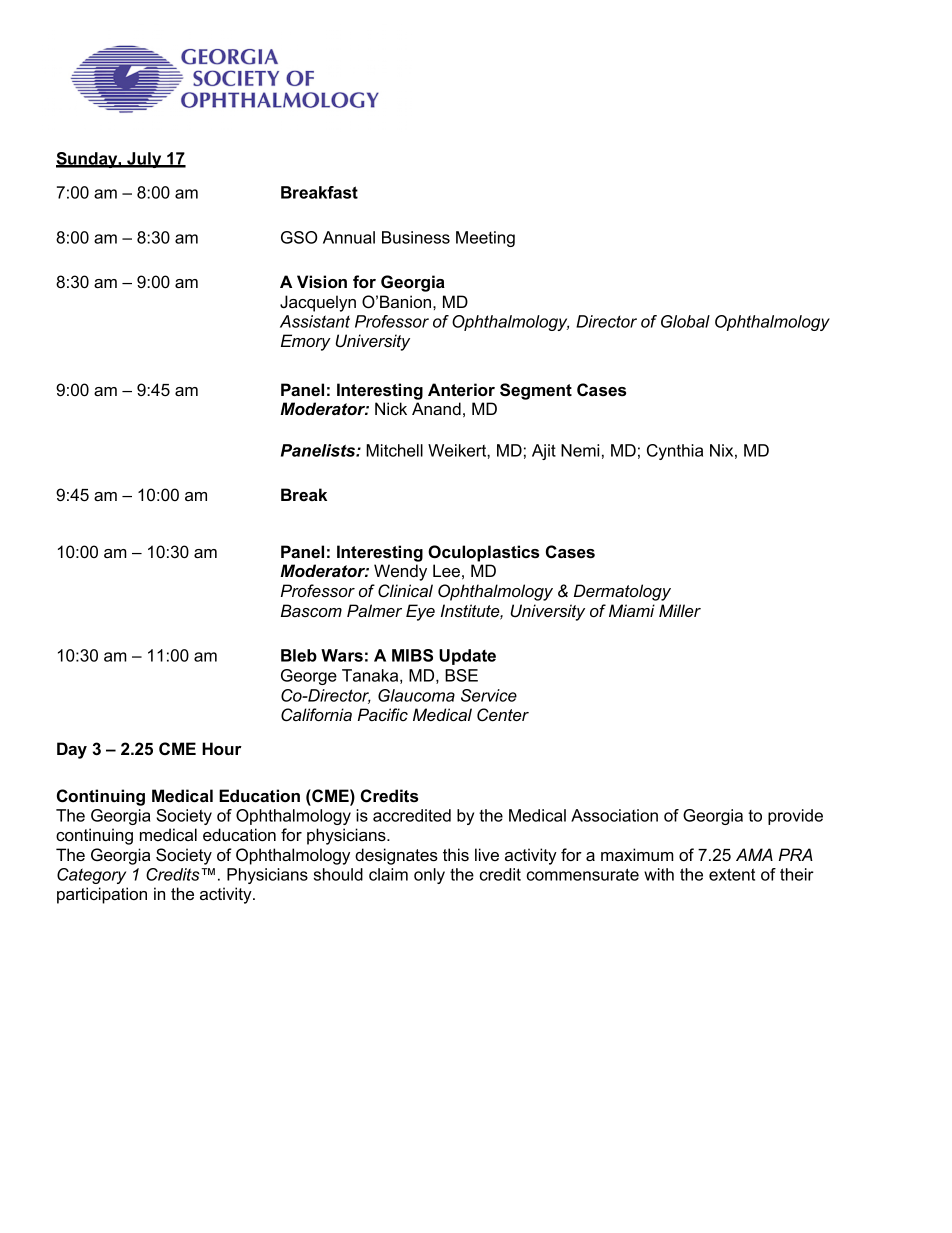 This page has height=1233, width=952. I want to click on Category, so click(91, 876).
